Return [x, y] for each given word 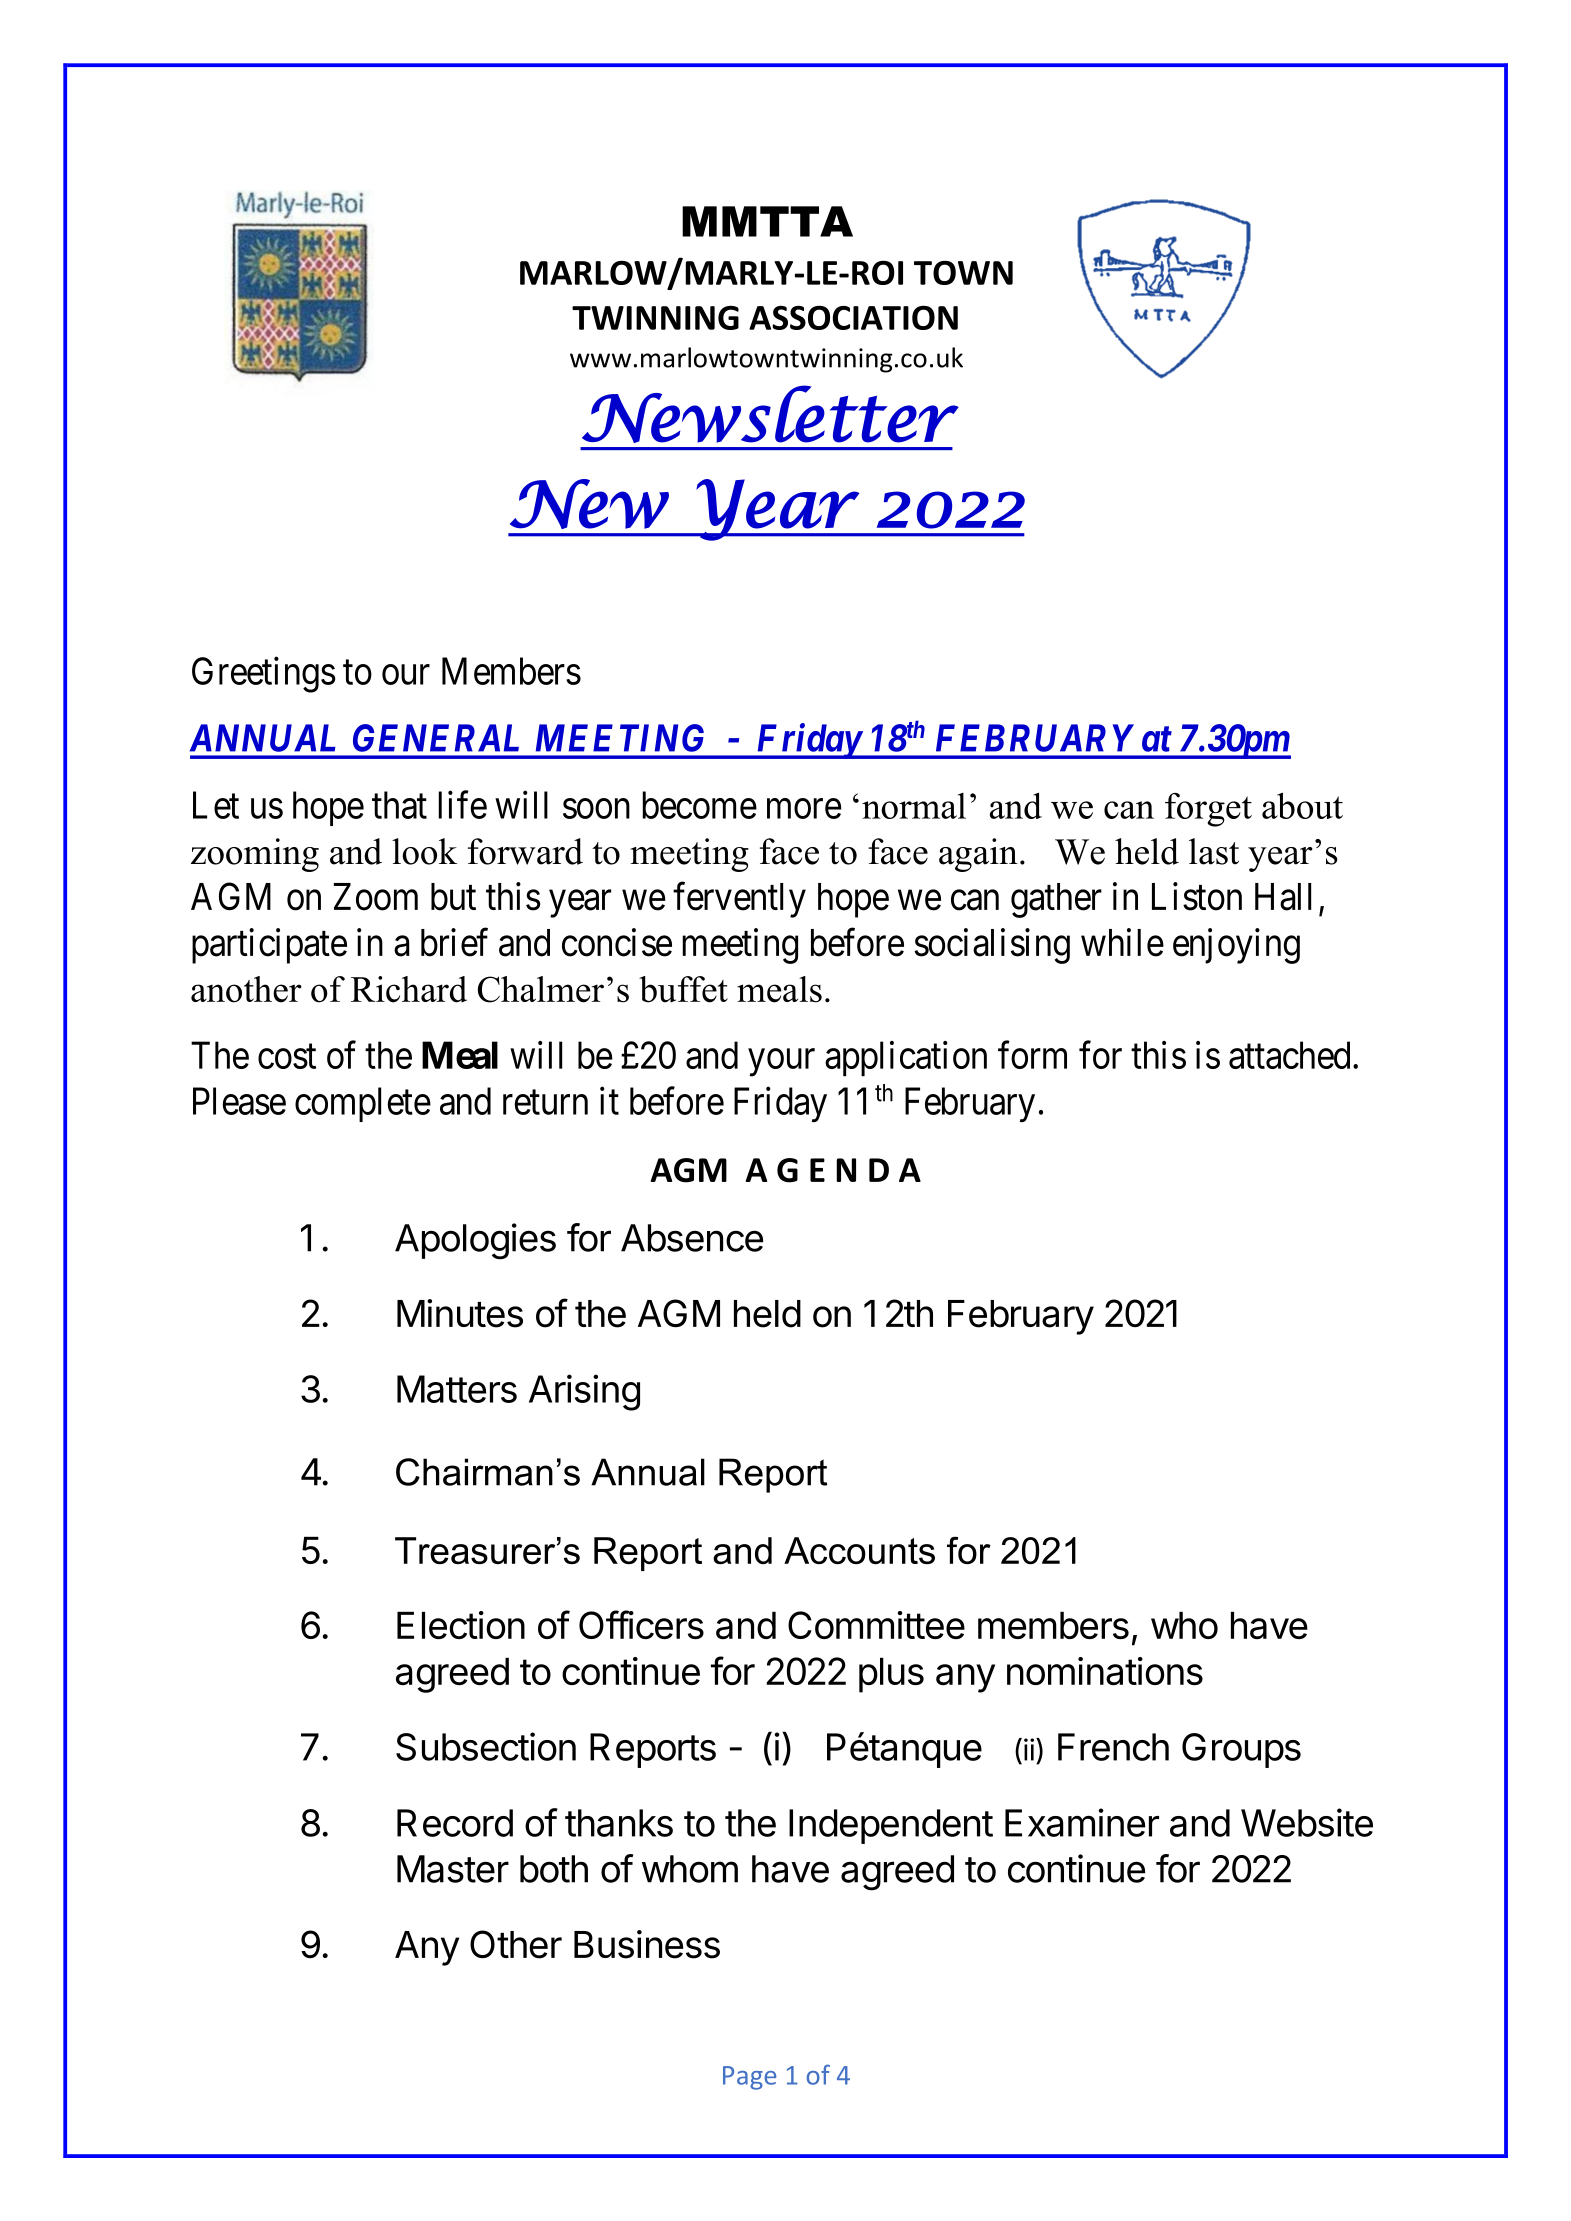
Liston [1197, 896]
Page [749, 2078]
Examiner [1082, 1822]
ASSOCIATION [853, 318]
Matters [457, 1389]
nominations [1105, 1671]
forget [1208, 810]
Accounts [859, 1550]
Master [453, 1869]
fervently [739, 900]
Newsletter [770, 414]
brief [454, 942]
